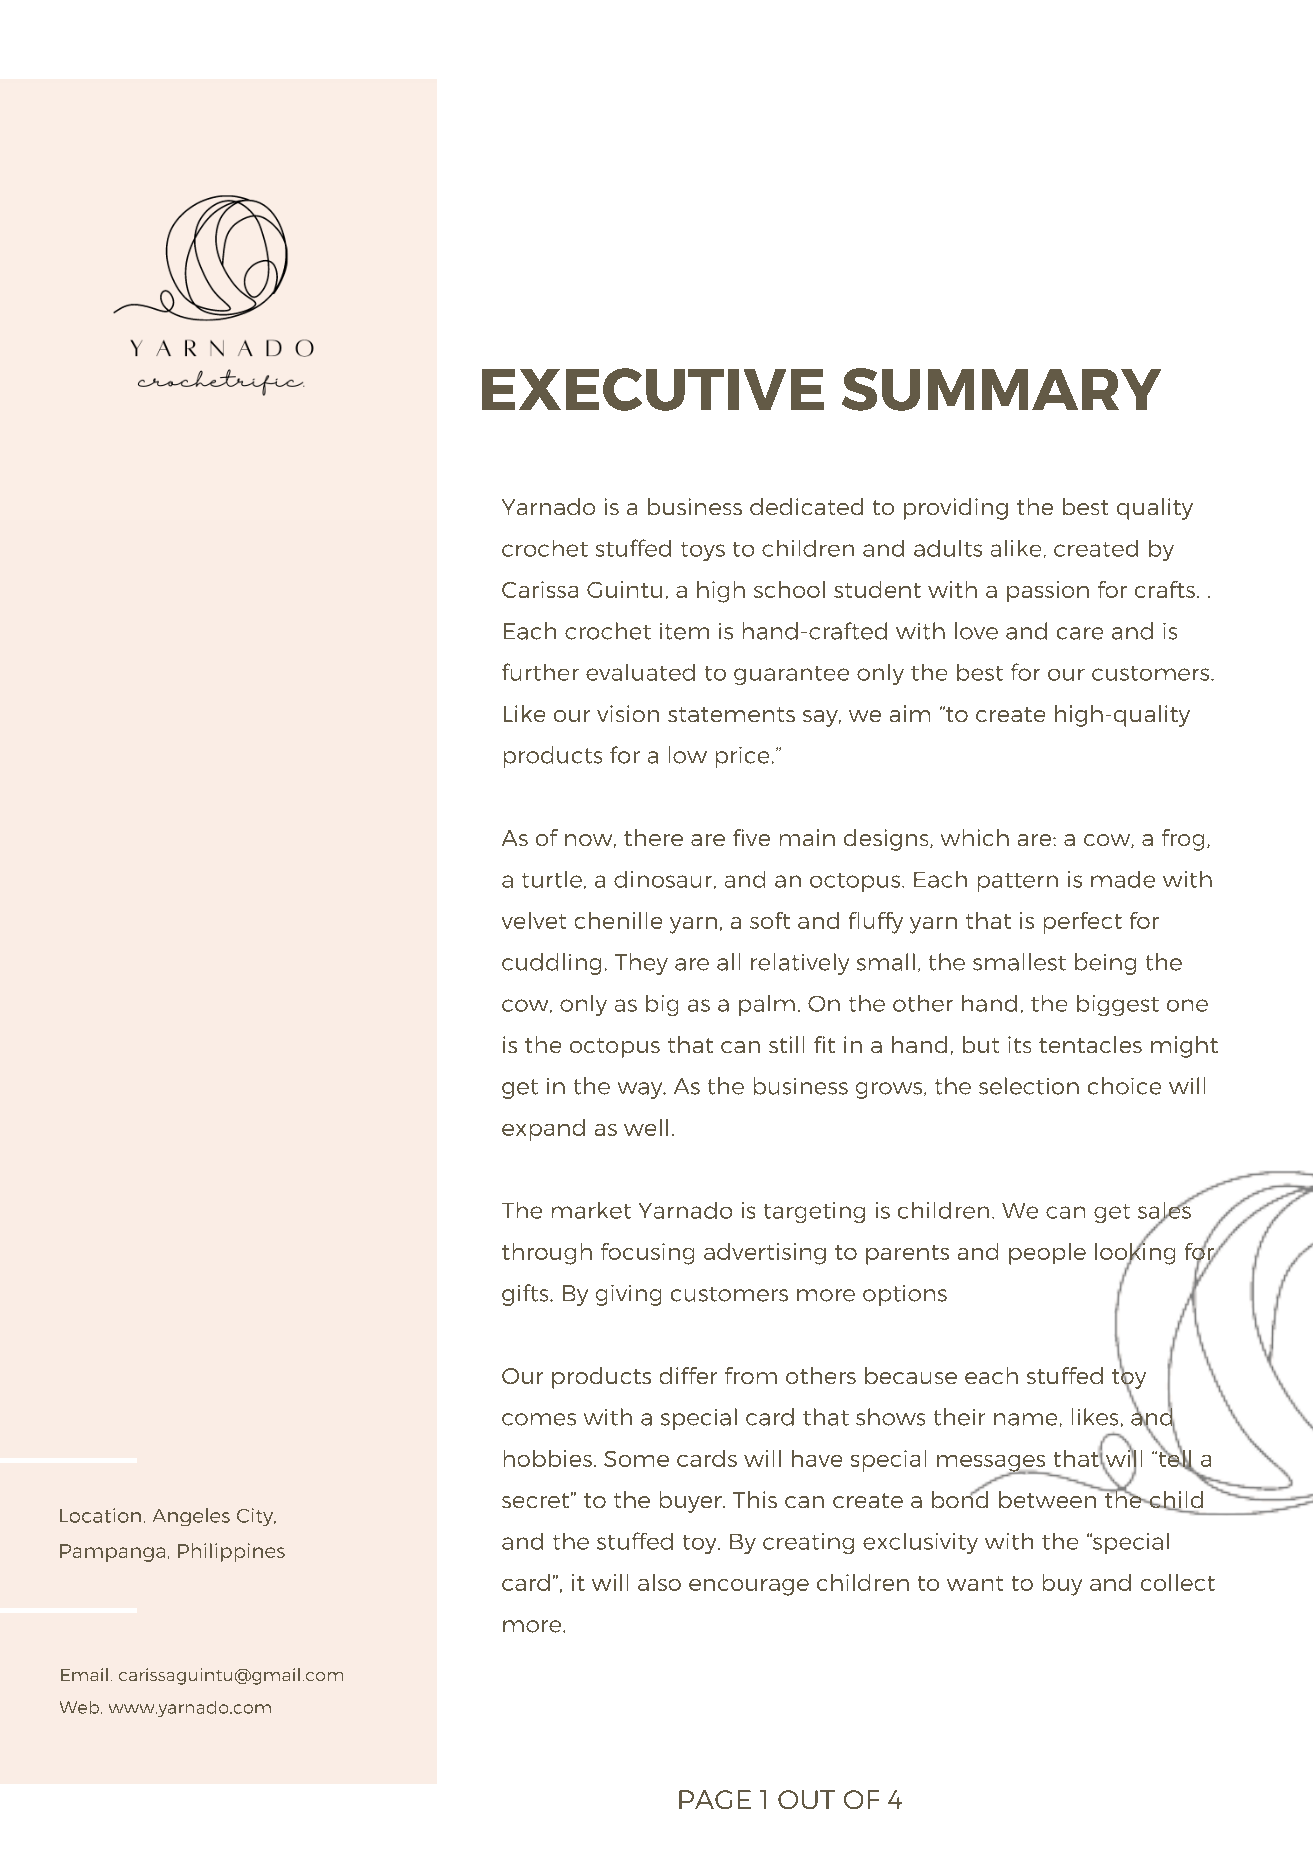  What do you see at coordinates (551, 964) in the screenshot?
I see `cuddling` at bounding box center [551, 964].
